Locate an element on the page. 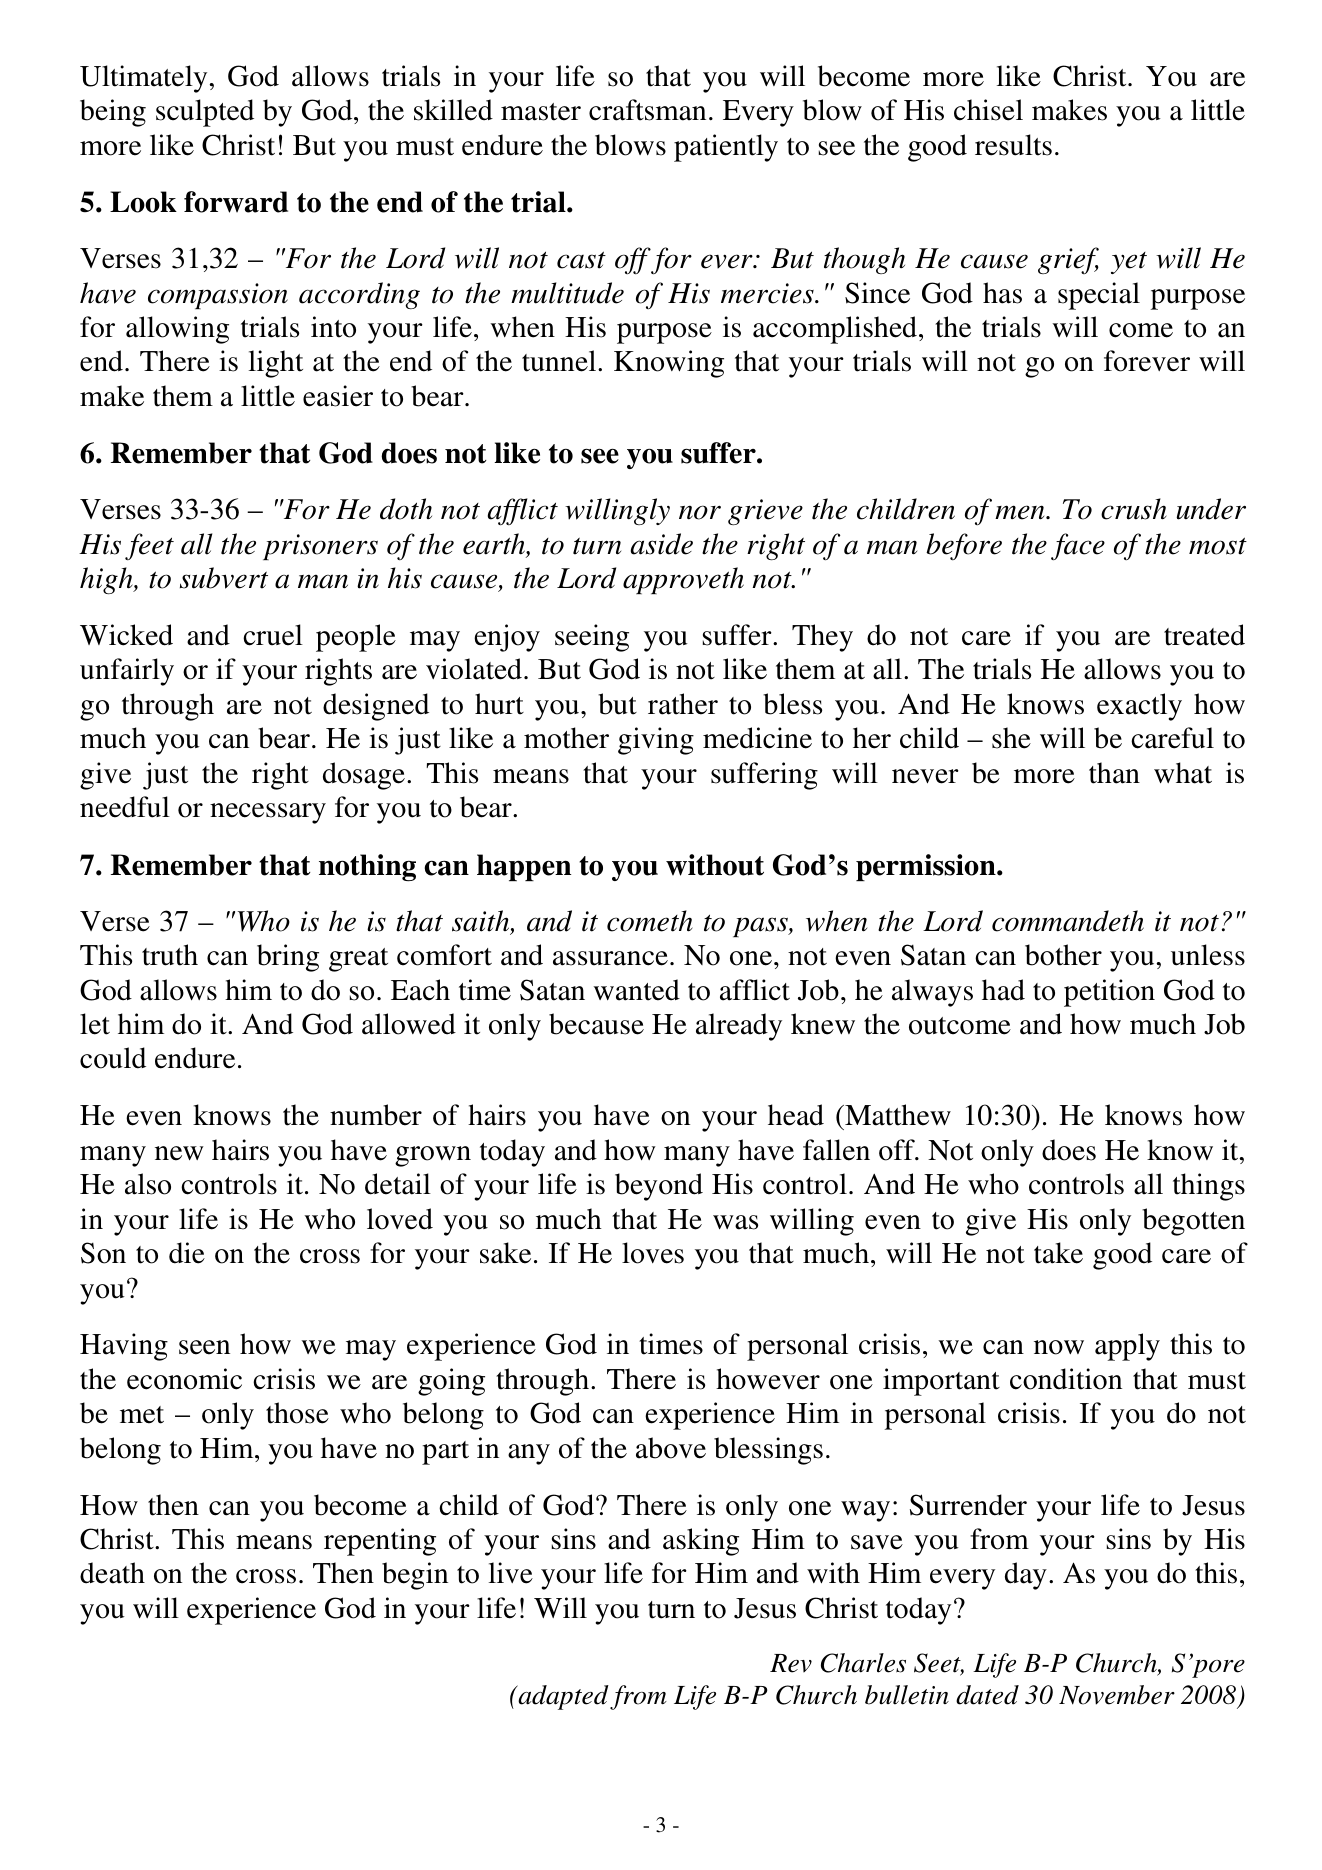  adapted is located at coordinates (562, 1697).
